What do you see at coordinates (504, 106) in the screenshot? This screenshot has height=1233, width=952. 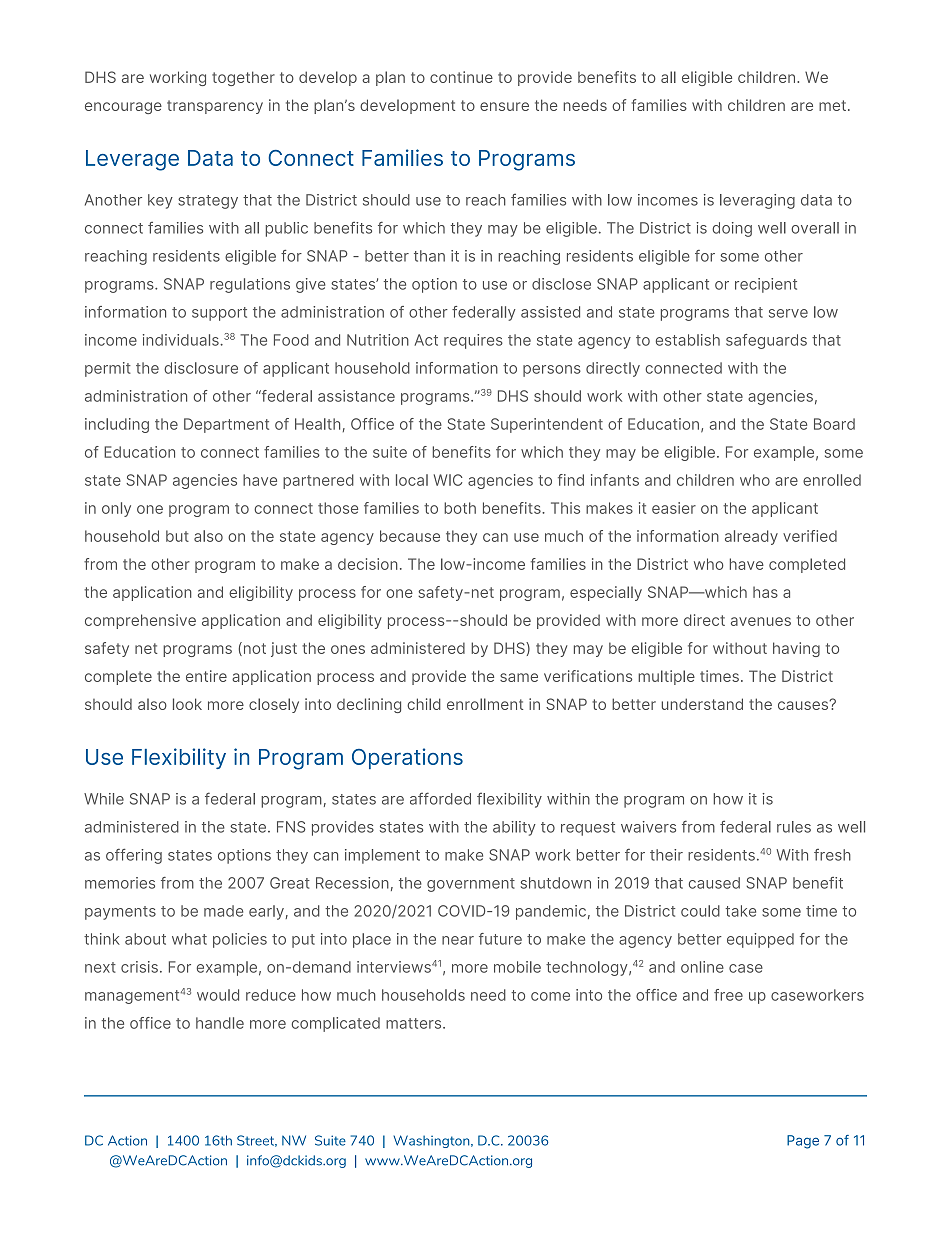 I see `ensure` at bounding box center [504, 106].
